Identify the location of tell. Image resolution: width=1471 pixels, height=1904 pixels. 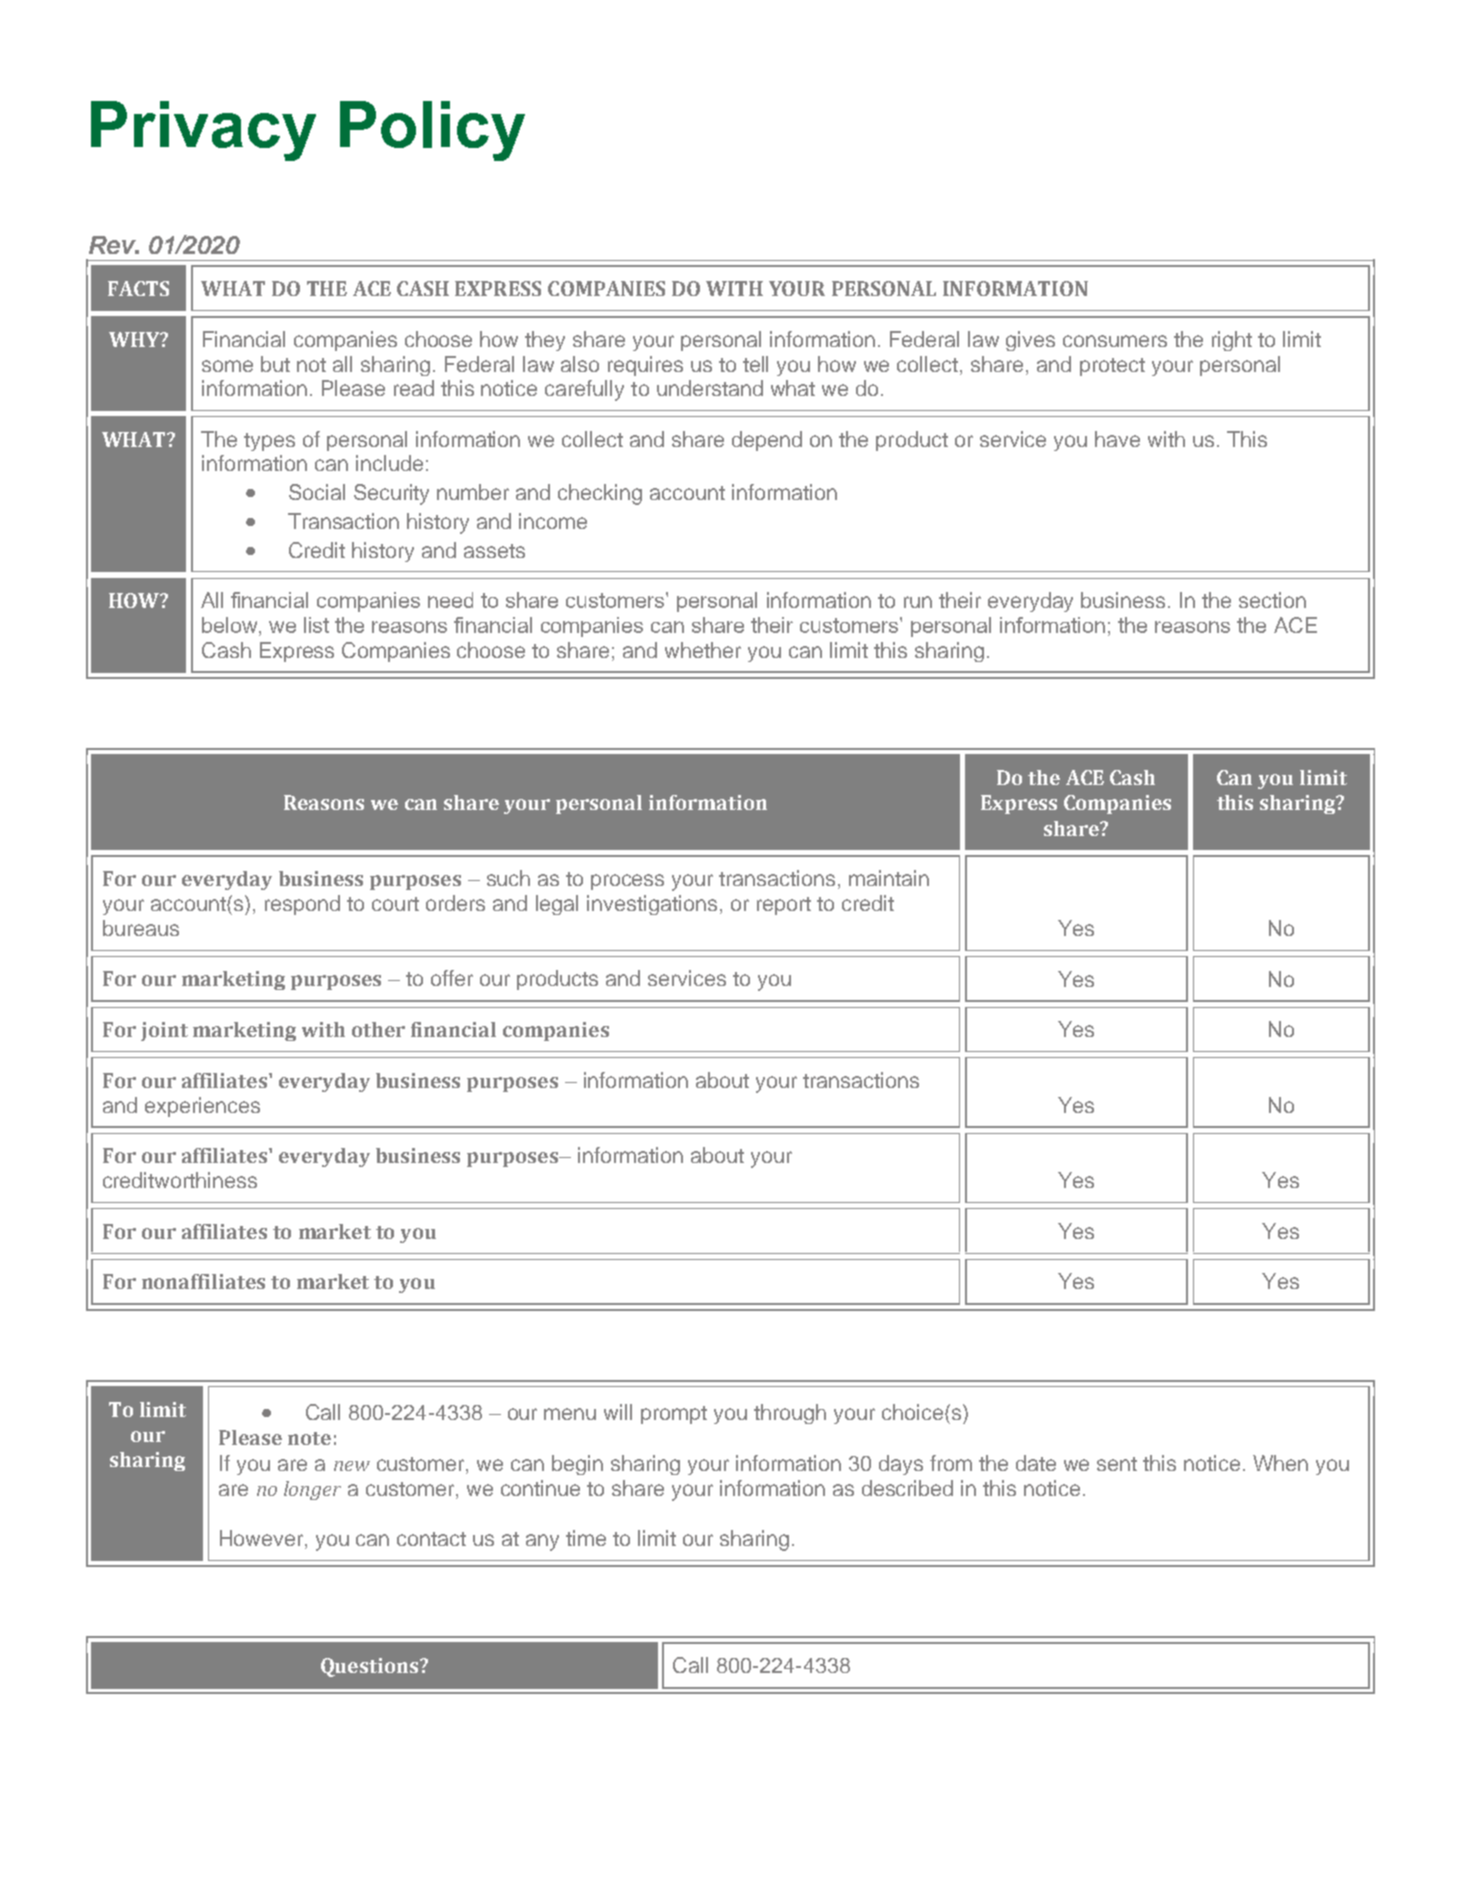
(755, 364).
